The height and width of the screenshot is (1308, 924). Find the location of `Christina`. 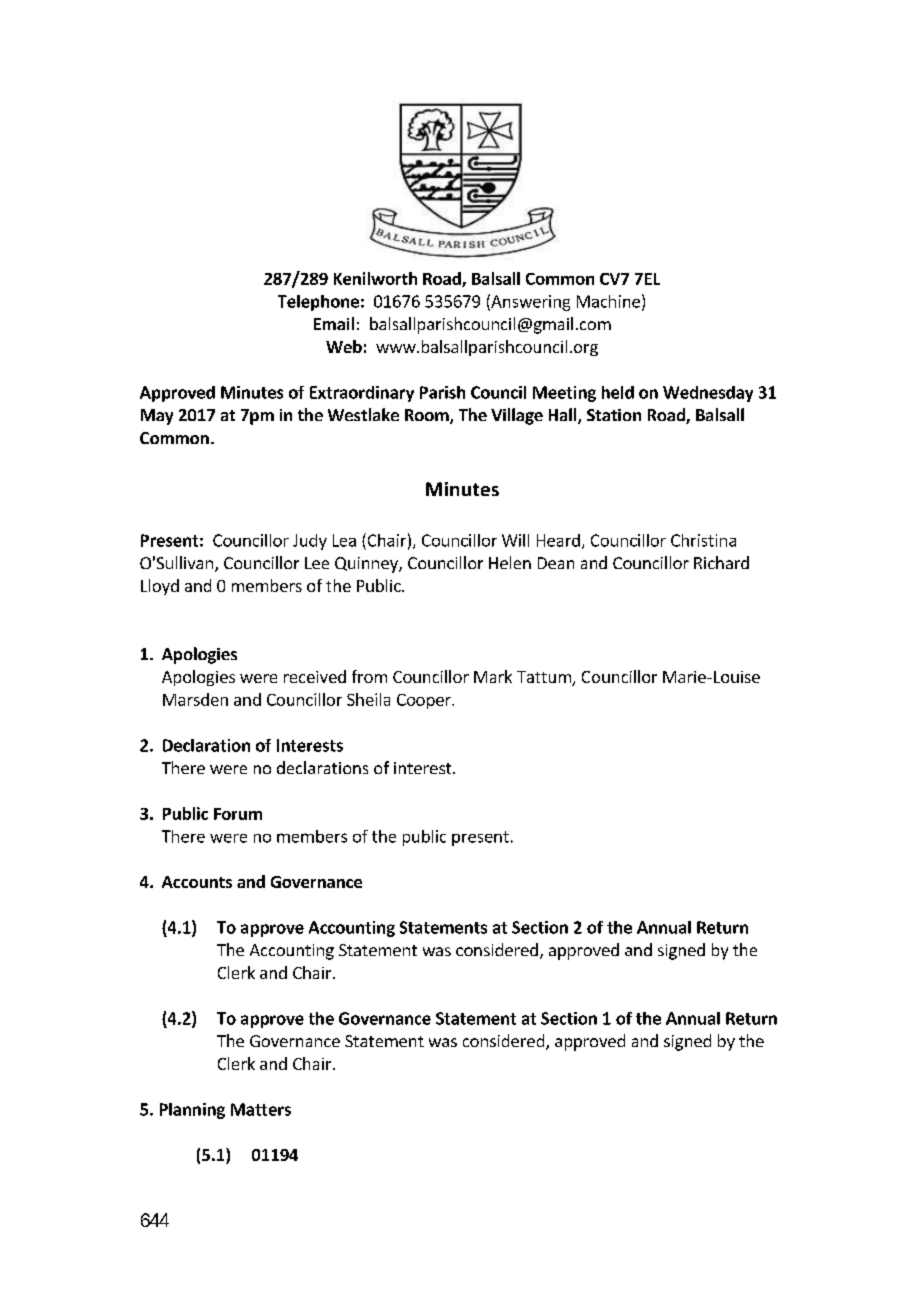

Christina is located at coordinates (703, 540).
